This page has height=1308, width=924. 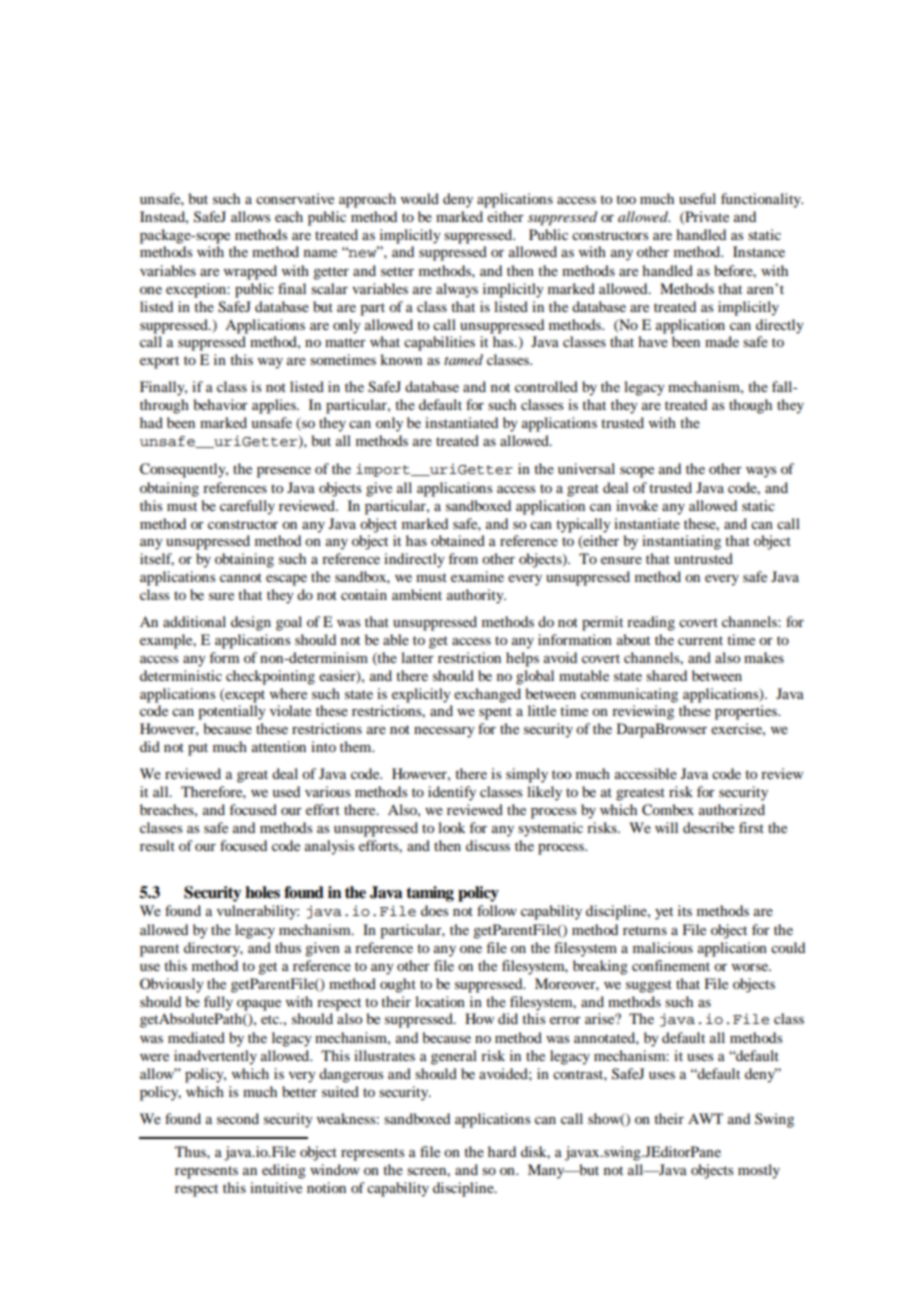 What do you see at coordinates (708, 827) in the page?
I see `describe` at bounding box center [708, 827].
